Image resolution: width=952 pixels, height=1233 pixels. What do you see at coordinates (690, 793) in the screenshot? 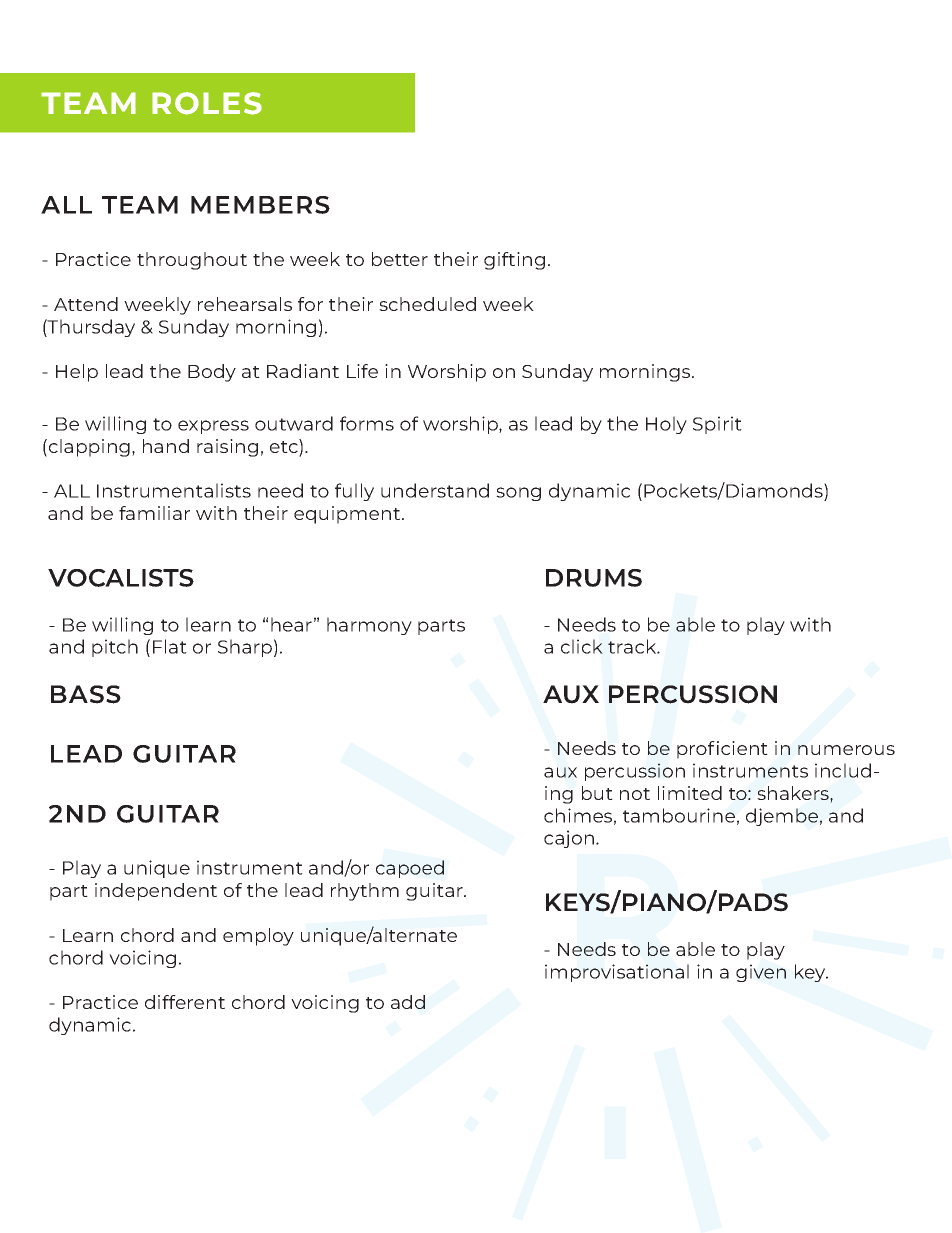
I see `limited` at bounding box center [690, 793].
